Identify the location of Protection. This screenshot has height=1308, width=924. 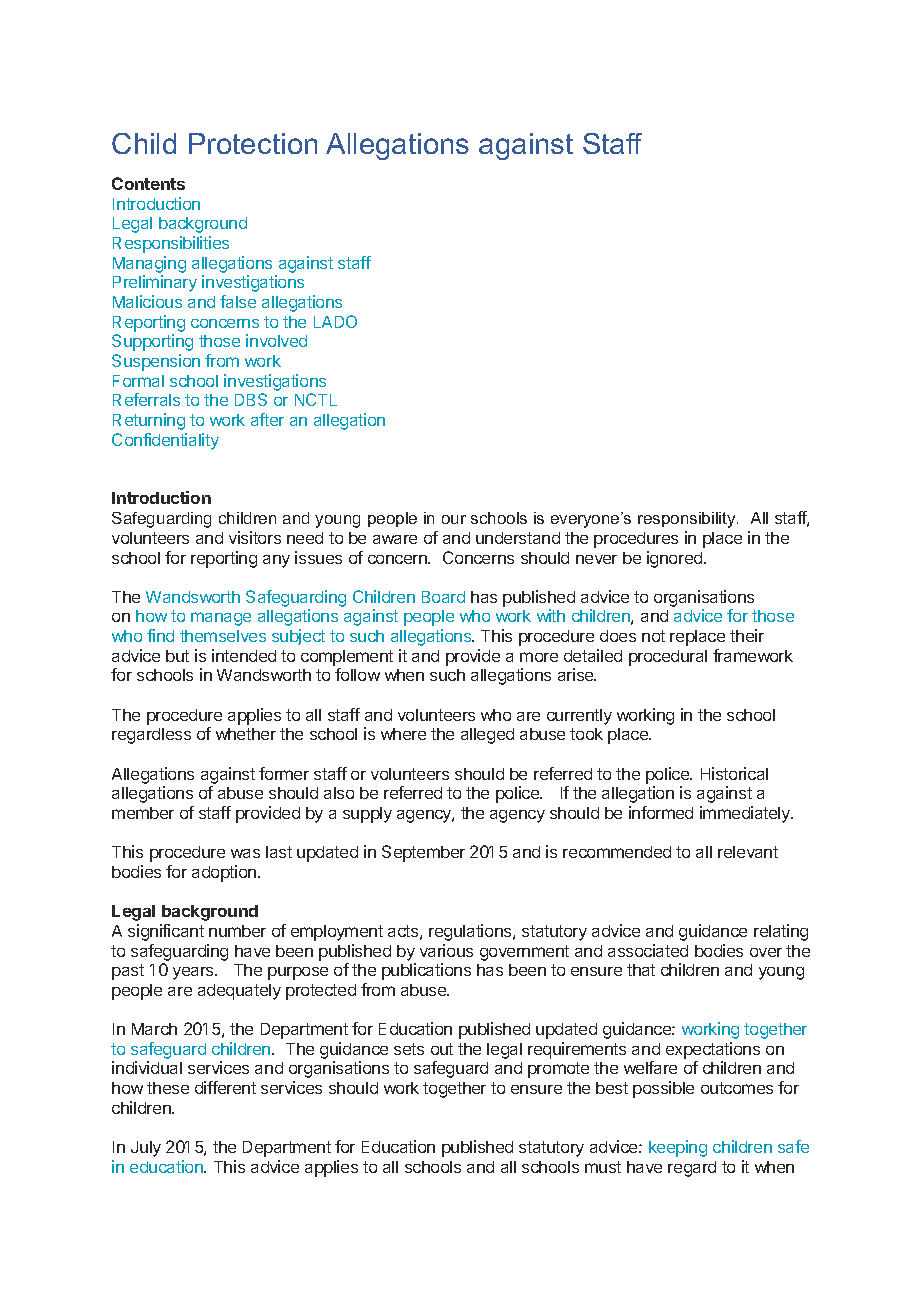
(253, 143).
